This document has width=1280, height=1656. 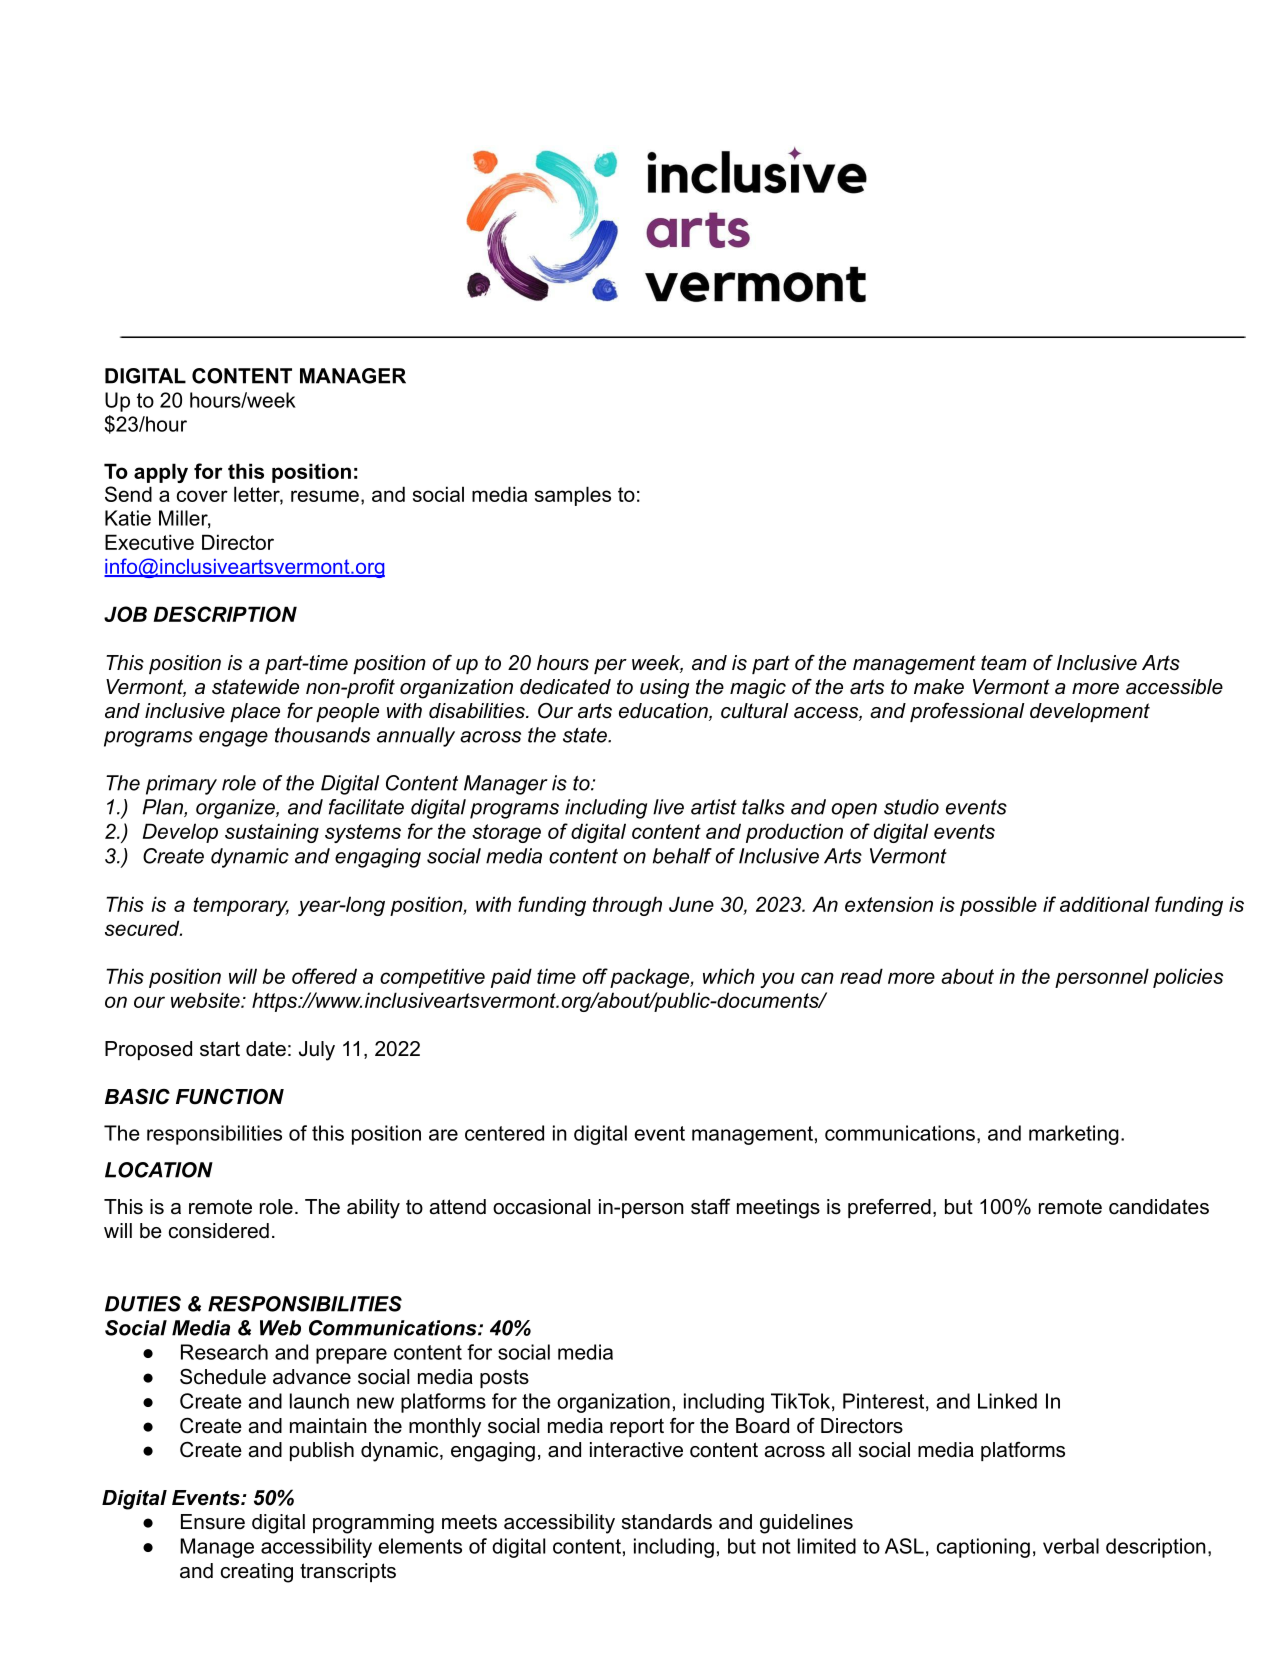 What do you see at coordinates (1004, 663) in the document?
I see `team` at bounding box center [1004, 663].
